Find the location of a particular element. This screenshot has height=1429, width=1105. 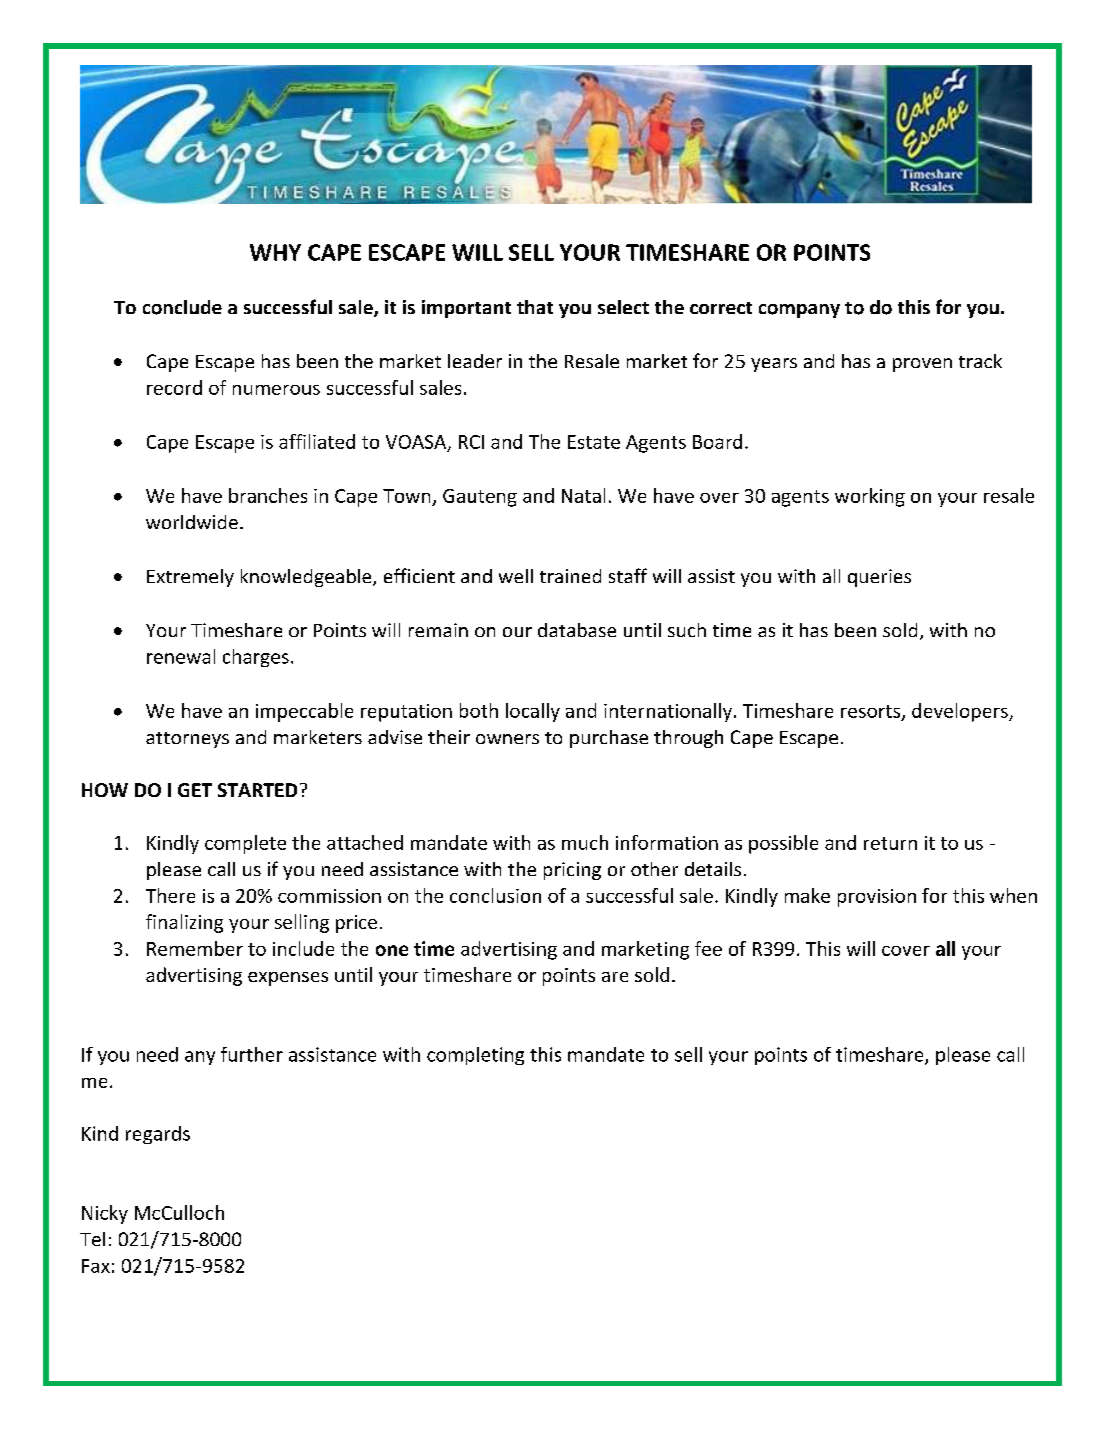

Nicky is located at coordinates (105, 1214).
